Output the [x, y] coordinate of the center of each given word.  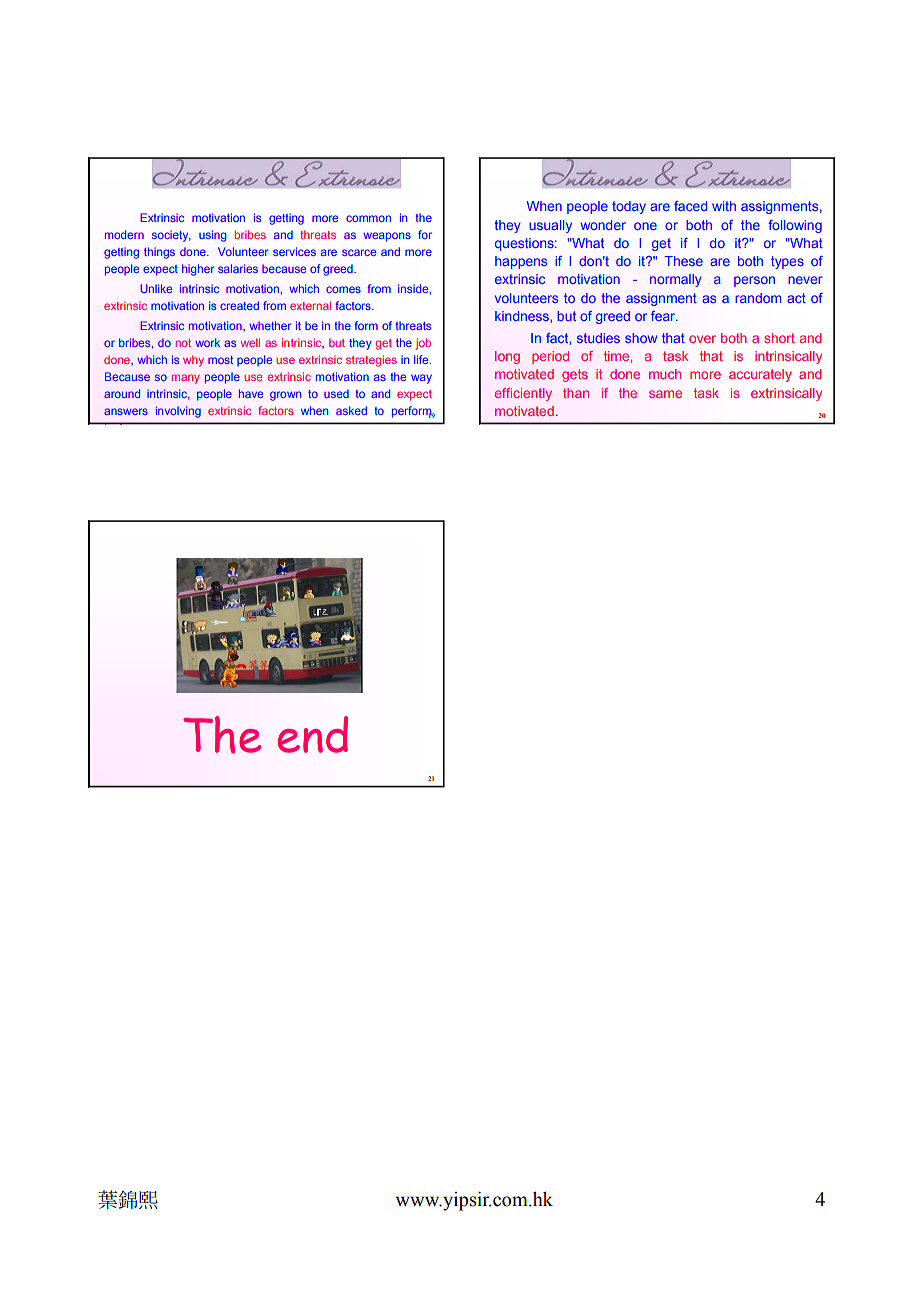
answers [126, 411]
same [665, 394]
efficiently [523, 394]
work [208, 342]
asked [351, 410]
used [336, 393]
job [423, 344]
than [576, 393]
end [313, 734]
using [213, 236]
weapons [387, 237]
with [724, 206]
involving [178, 412]
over [702, 339]
